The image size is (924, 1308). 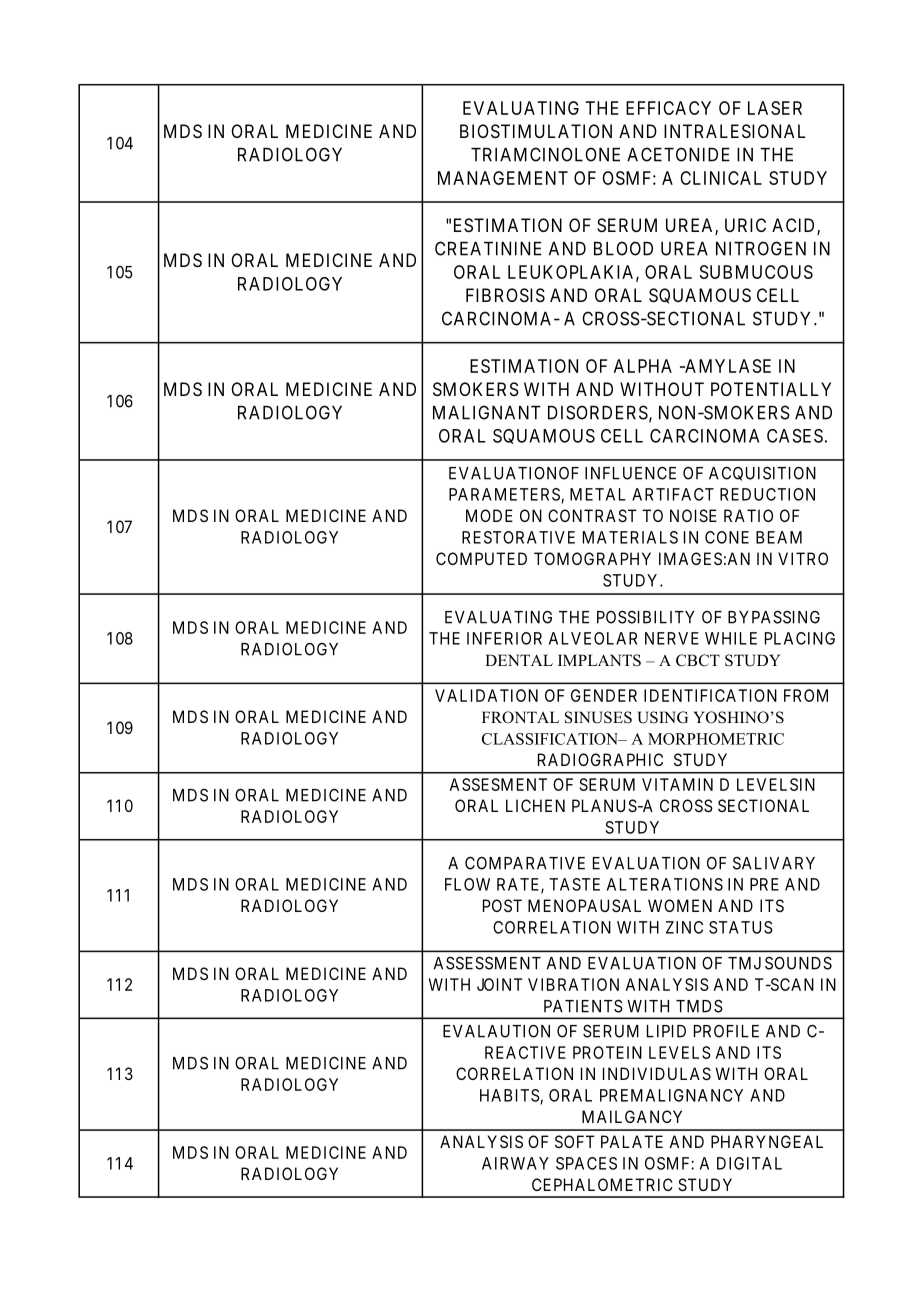 What do you see at coordinates (502, 905) in the image?
I see `POST` at bounding box center [502, 905].
